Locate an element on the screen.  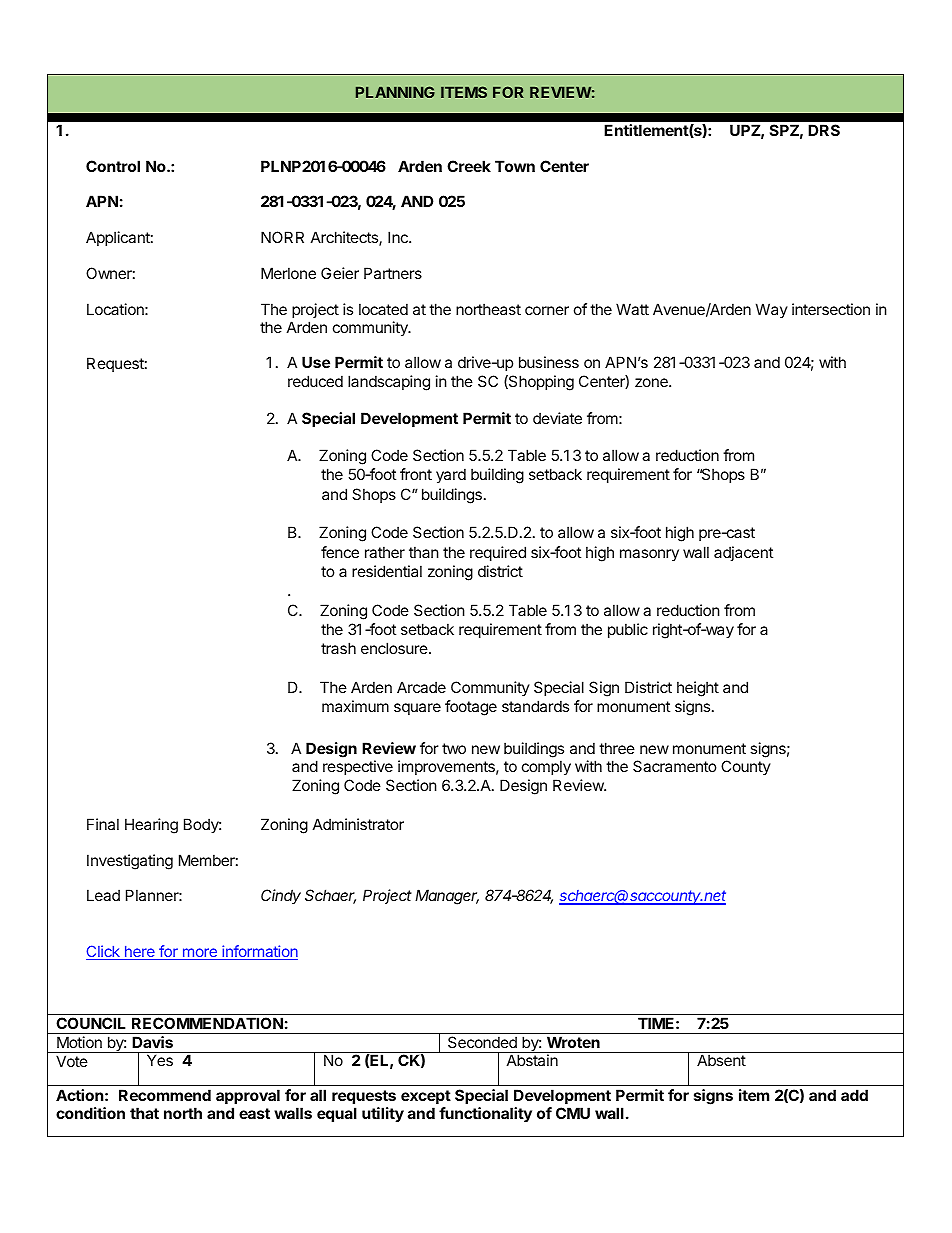
Town is located at coordinates (515, 166).
